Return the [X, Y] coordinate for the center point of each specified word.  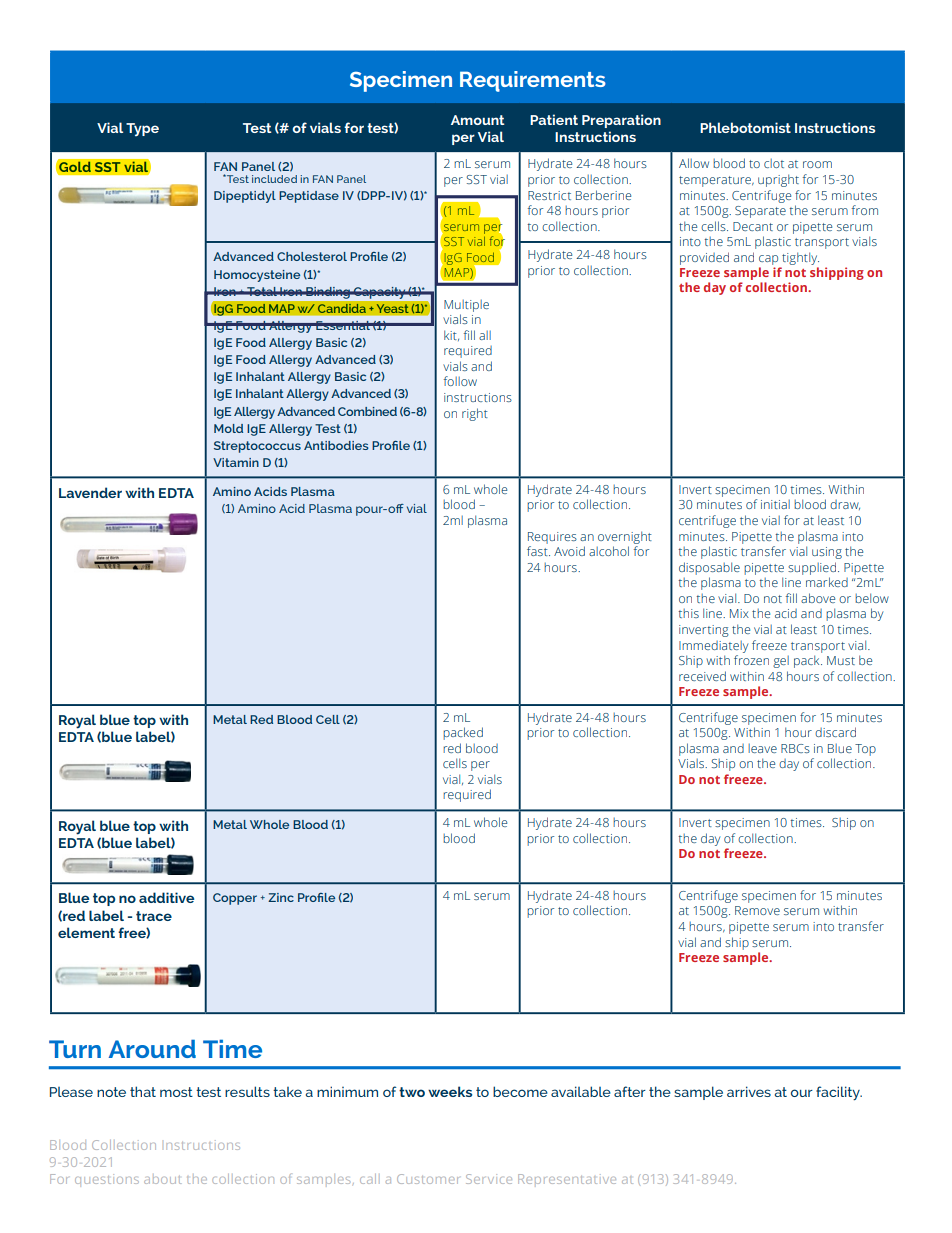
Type [142, 129]
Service [489, 1179]
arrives [749, 1091]
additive [166, 897]
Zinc [281, 897]
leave [762, 748]
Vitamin [236, 462]
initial [775, 504]
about [162, 1180]
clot [774, 163]
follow [460, 381]
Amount [477, 120]
